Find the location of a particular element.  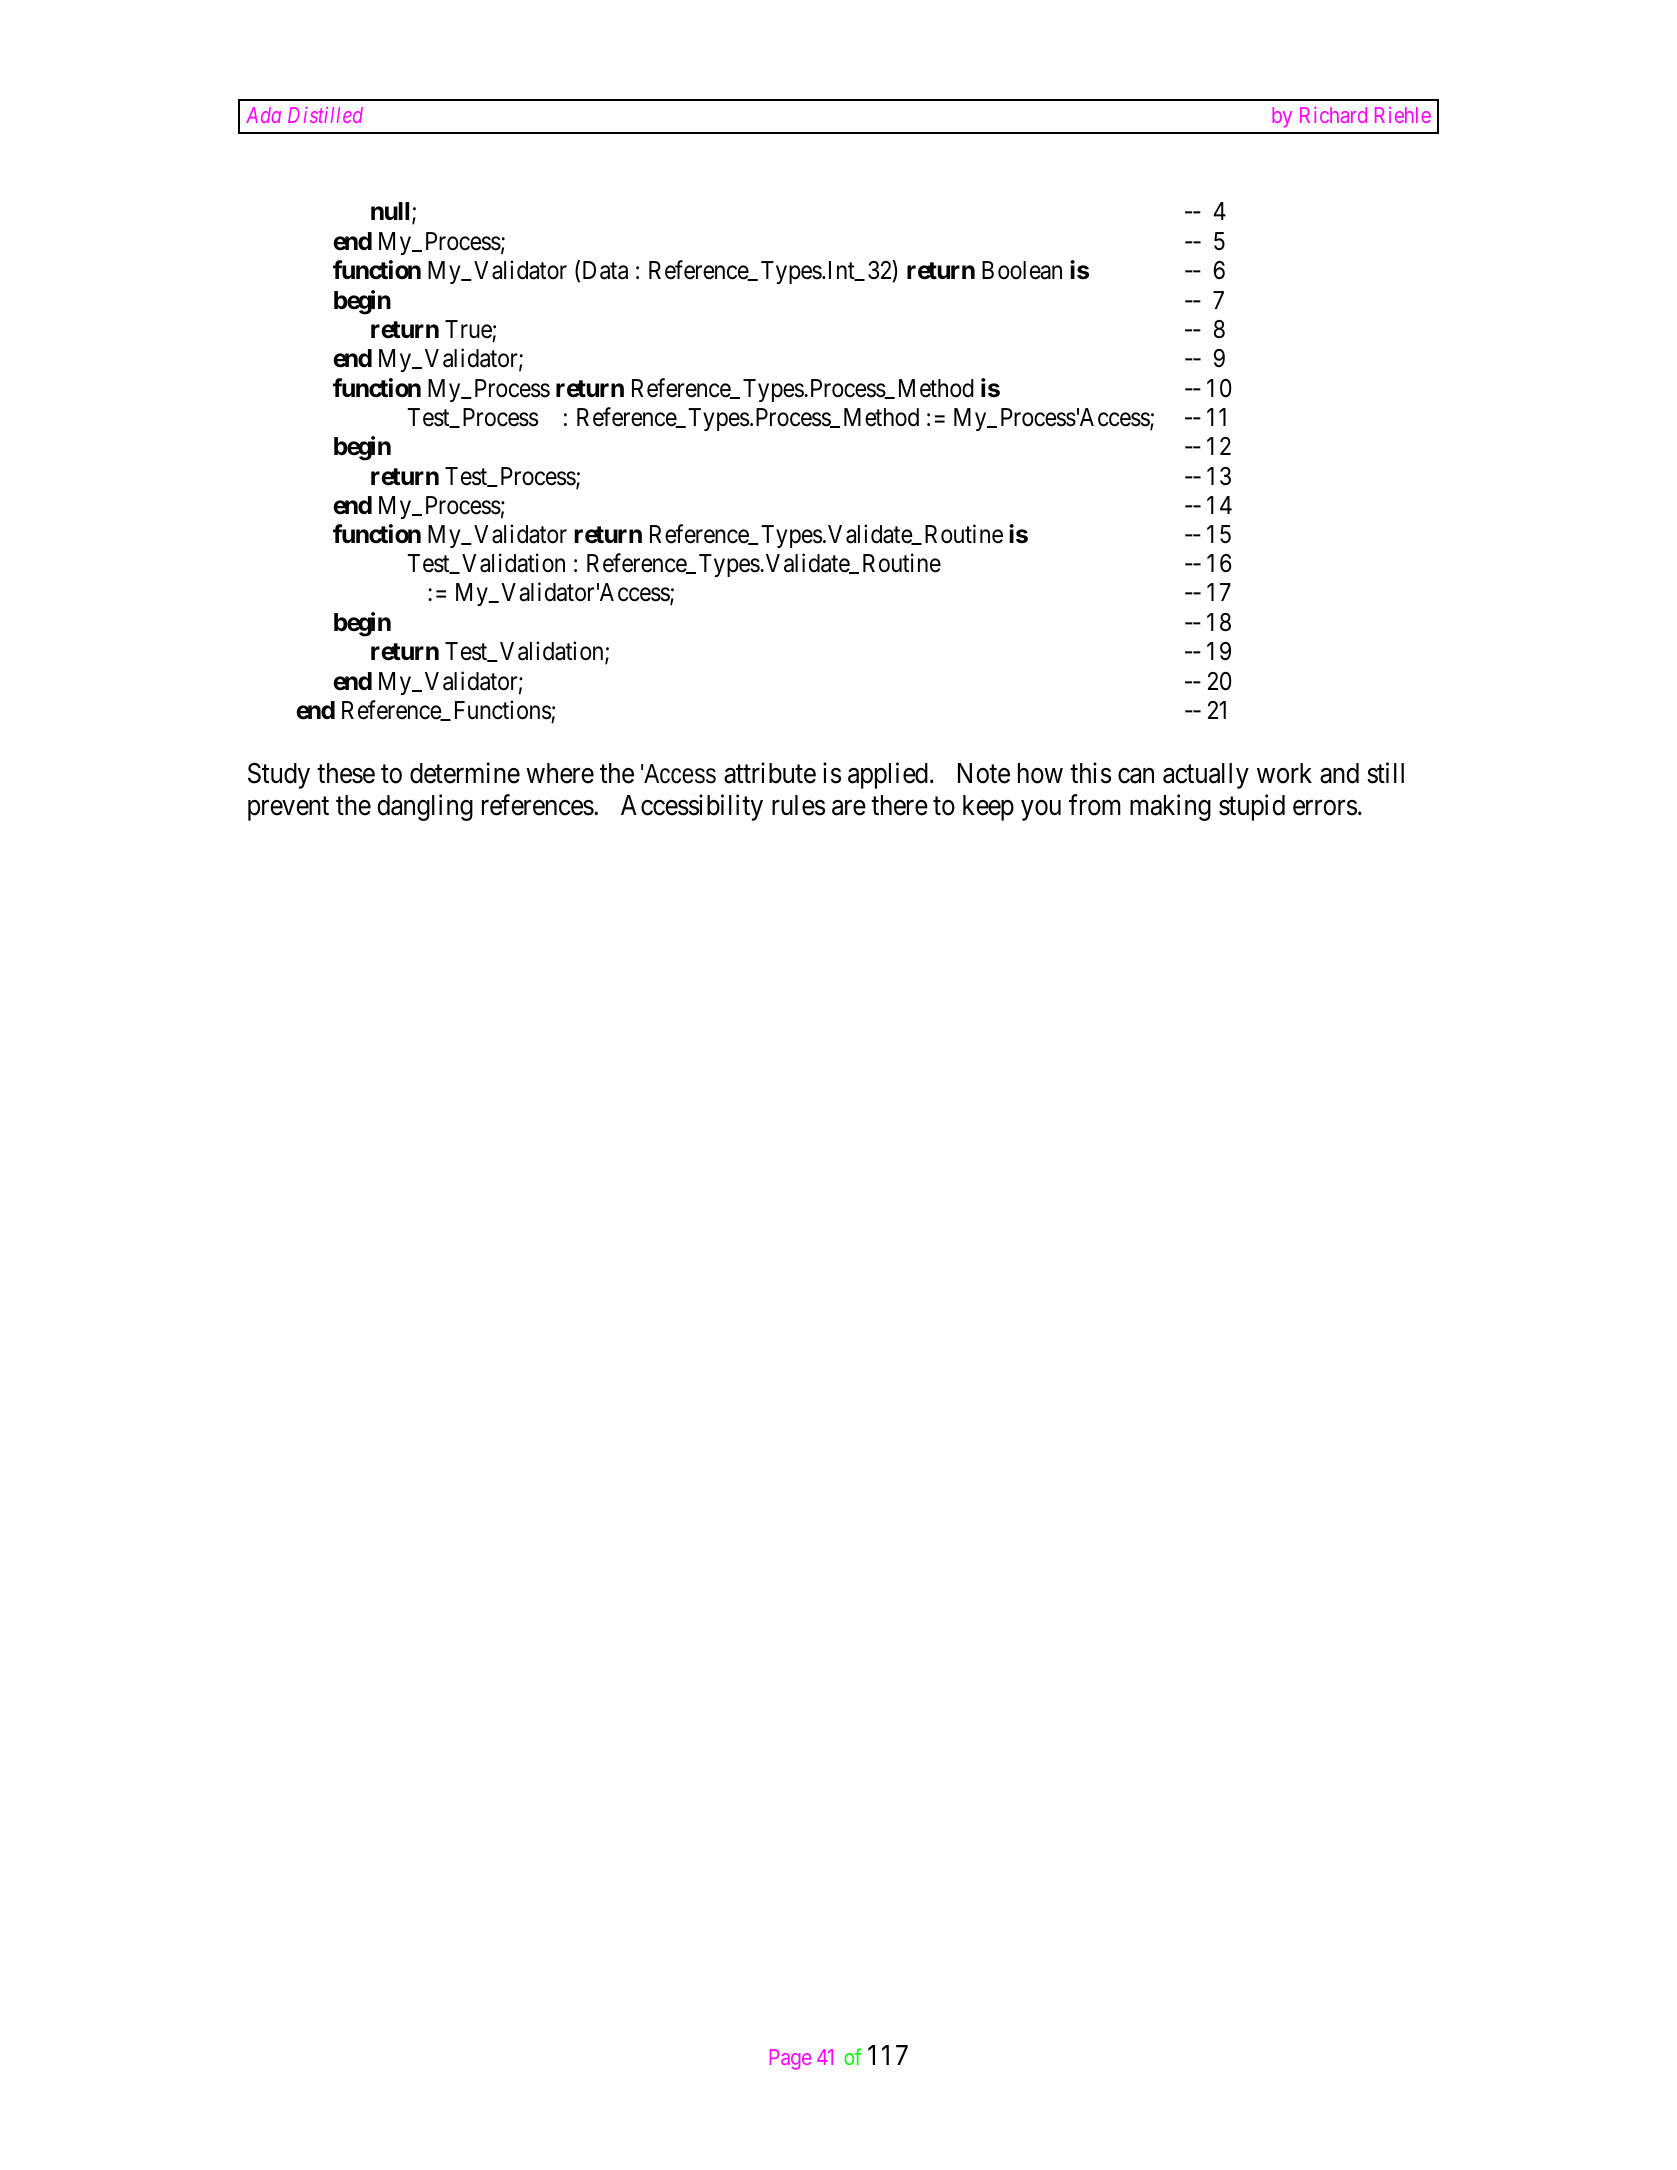

rules is located at coordinates (798, 805).
